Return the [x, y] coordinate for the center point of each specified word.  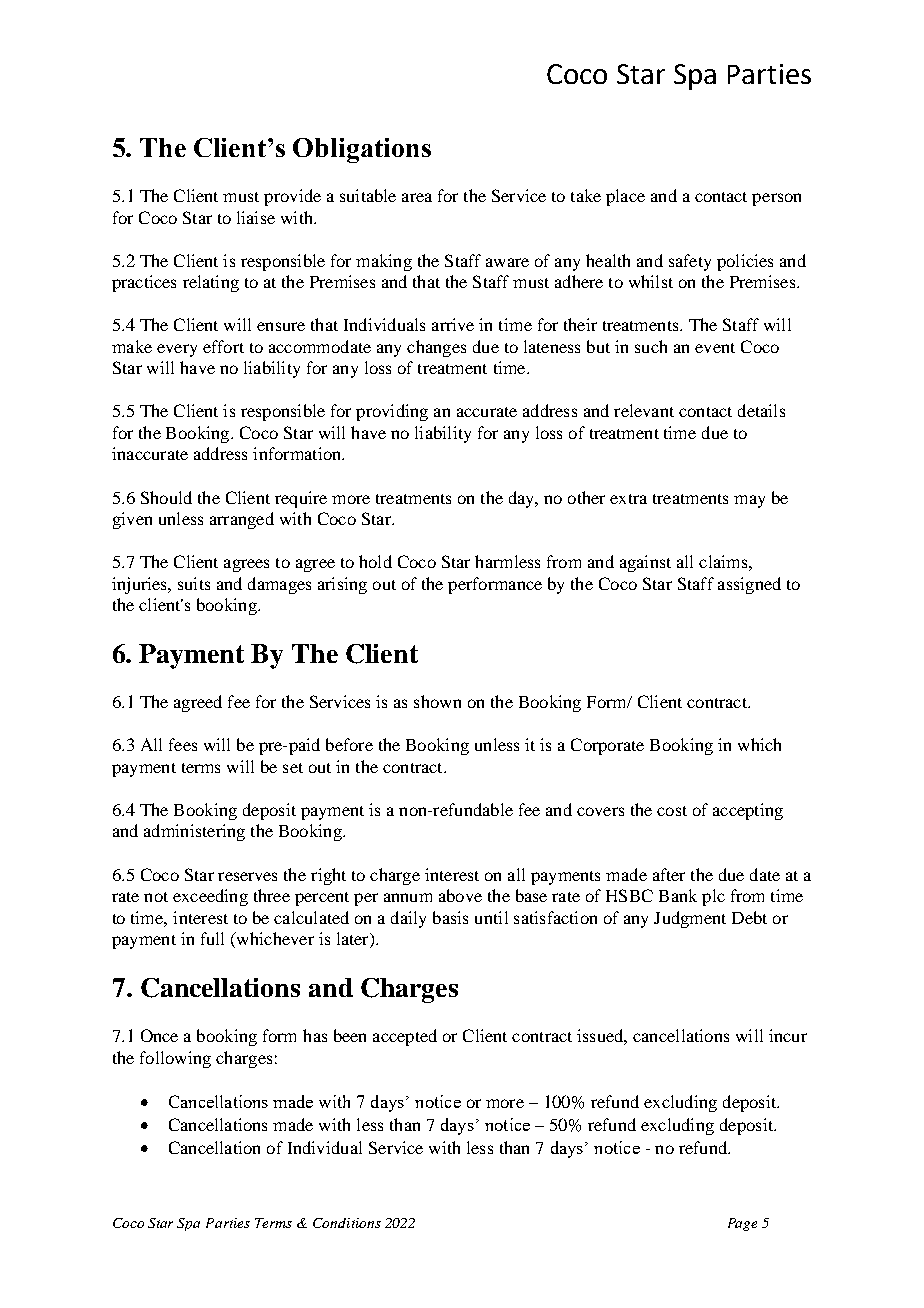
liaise [256, 217]
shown [437, 701]
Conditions [347, 1223]
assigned [749, 585]
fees [183, 744]
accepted [405, 1037]
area [417, 197]
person [776, 199]
